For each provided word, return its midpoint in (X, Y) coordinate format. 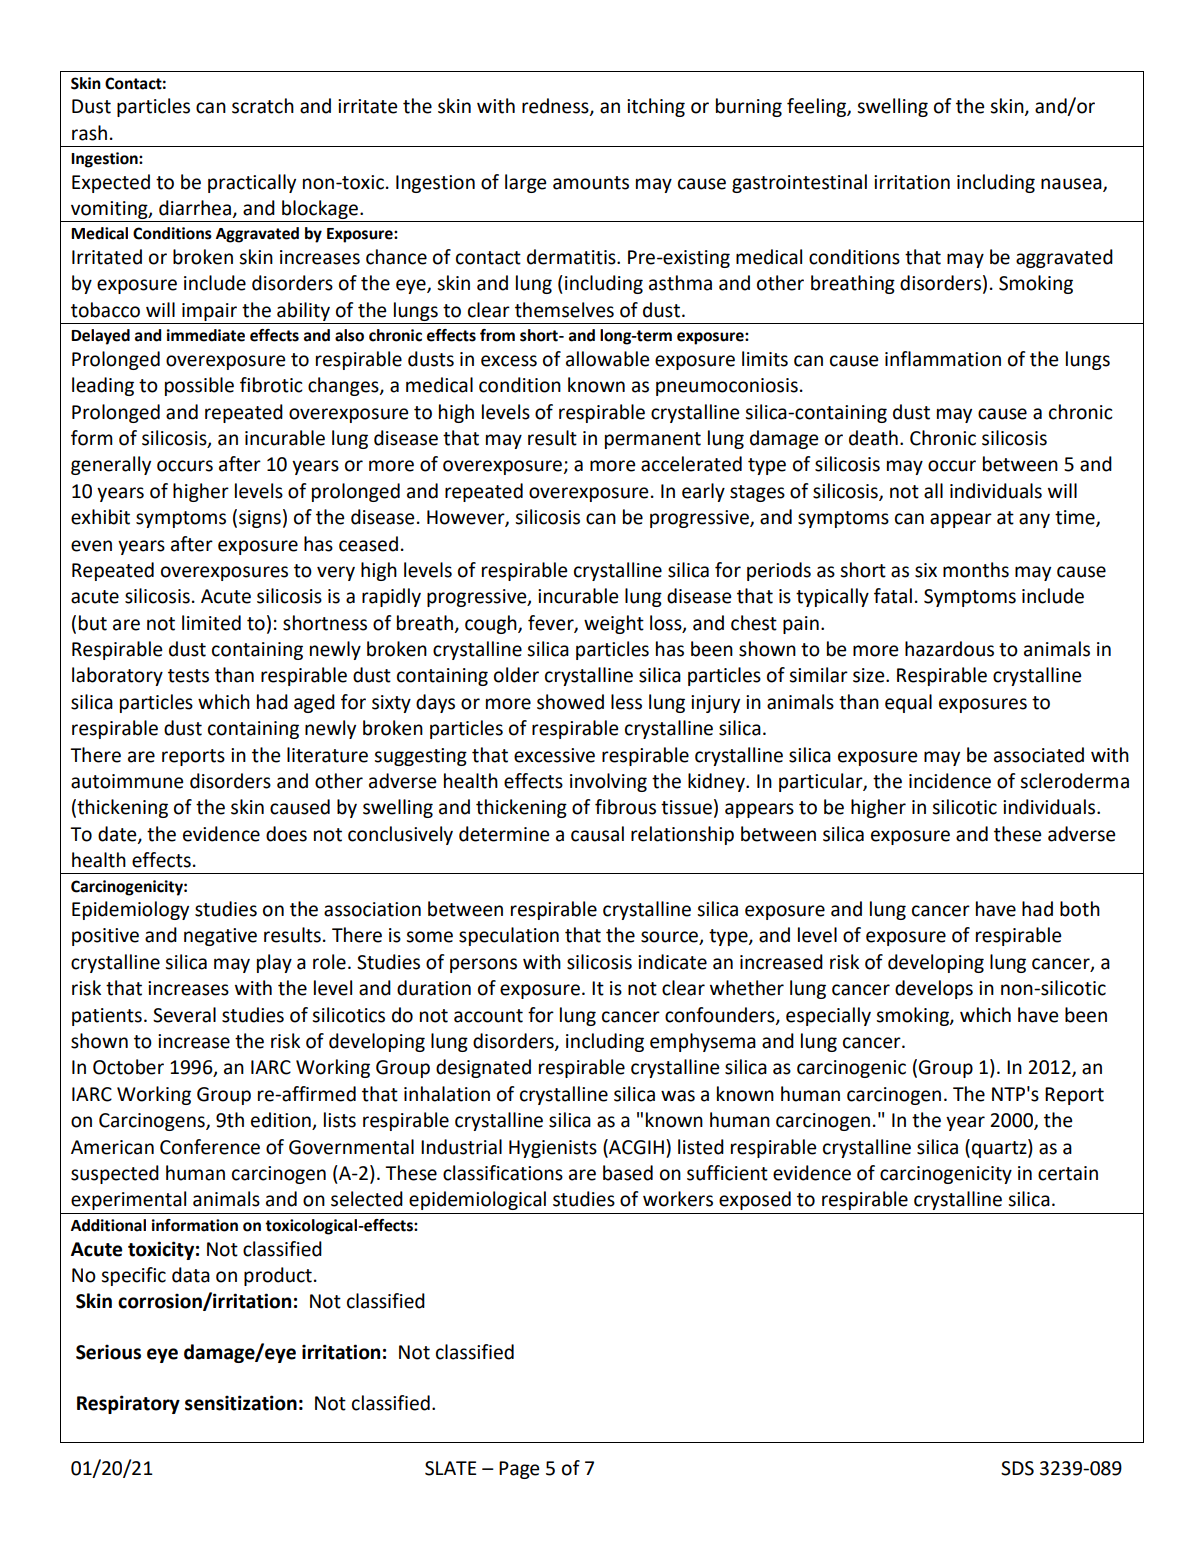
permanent (653, 440)
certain (1068, 1173)
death (873, 438)
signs (260, 519)
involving (608, 782)
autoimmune (127, 781)
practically (252, 183)
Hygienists (553, 1149)
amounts (591, 183)
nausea (1072, 185)
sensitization (241, 1403)
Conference (210, 1147)
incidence (950, 781)
